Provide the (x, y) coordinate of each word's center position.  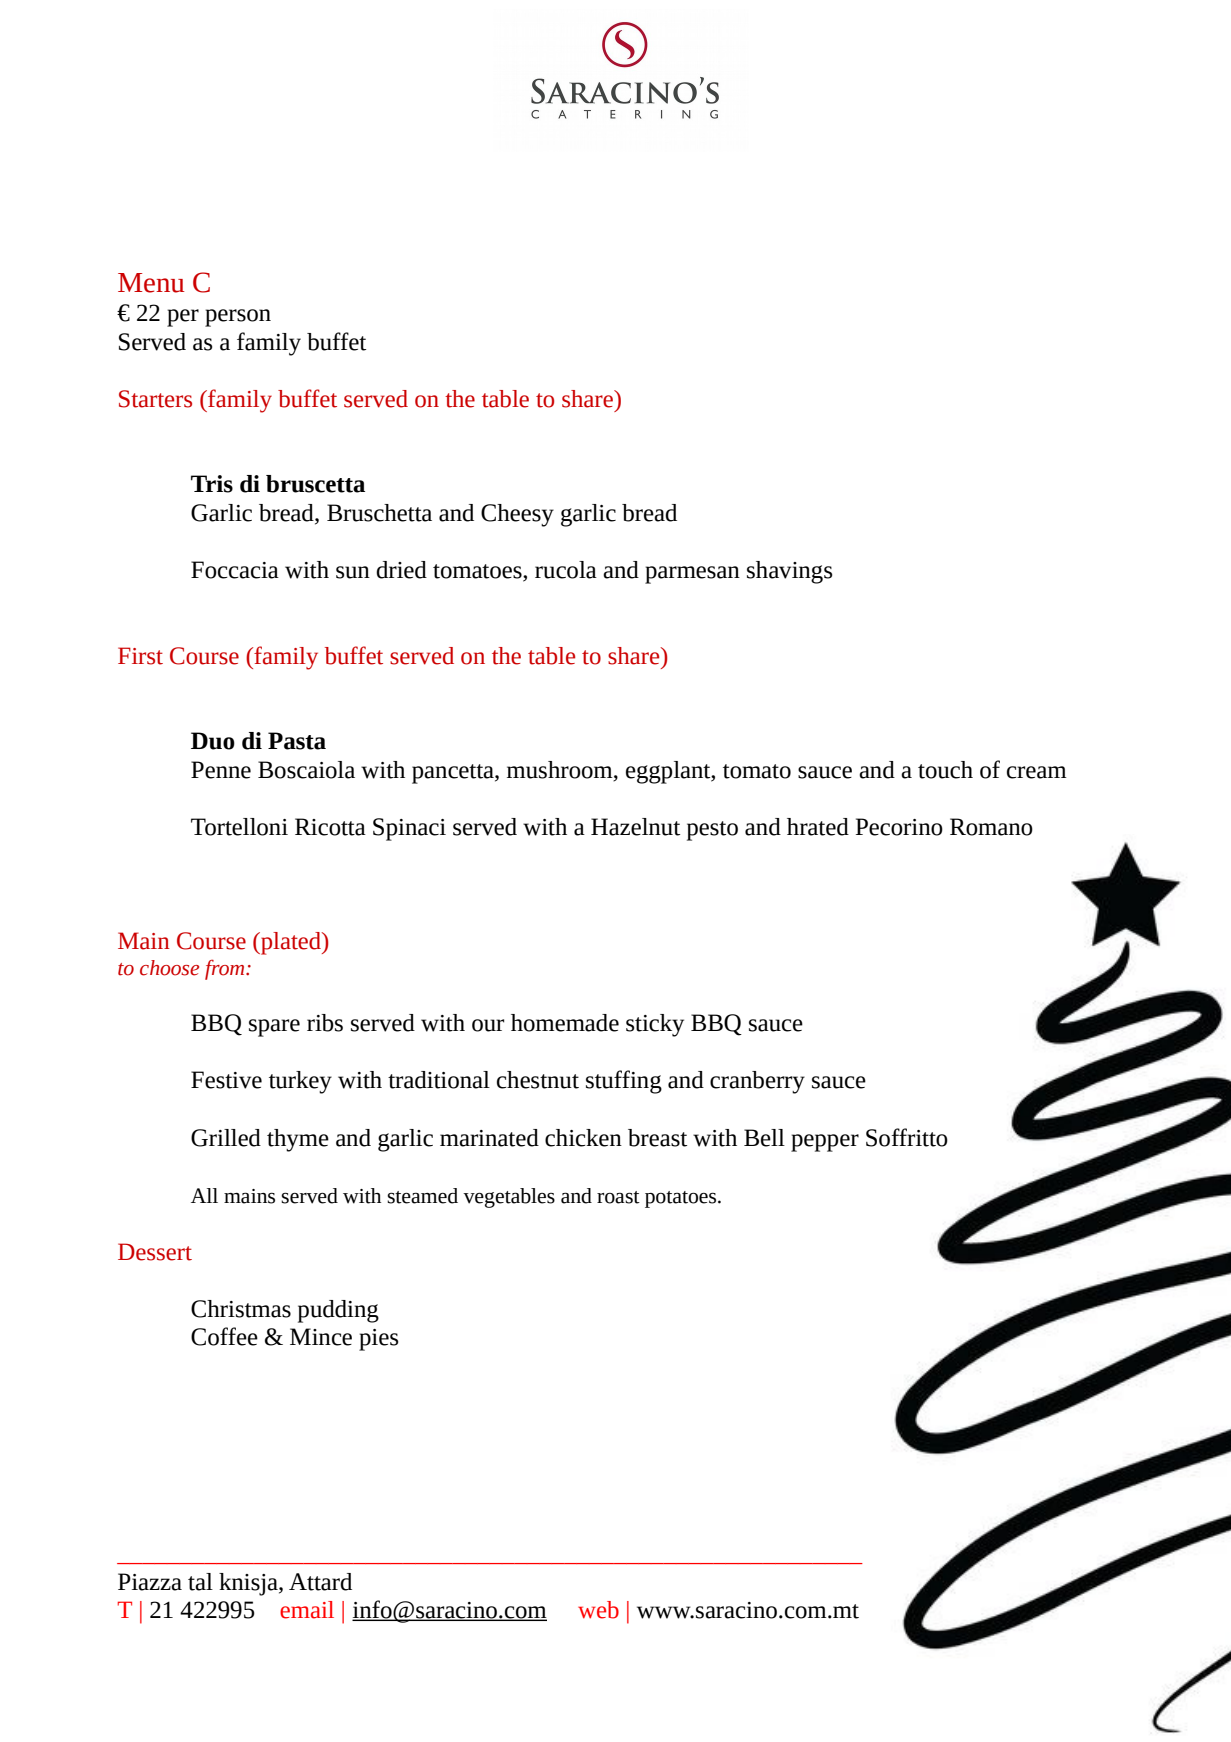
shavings (789, 572)
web (598, 1610)
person (238, 318)
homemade (565, 1023)
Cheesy (517, 515)
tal (200, 1582)
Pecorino (899, 827)
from (226, 969)
